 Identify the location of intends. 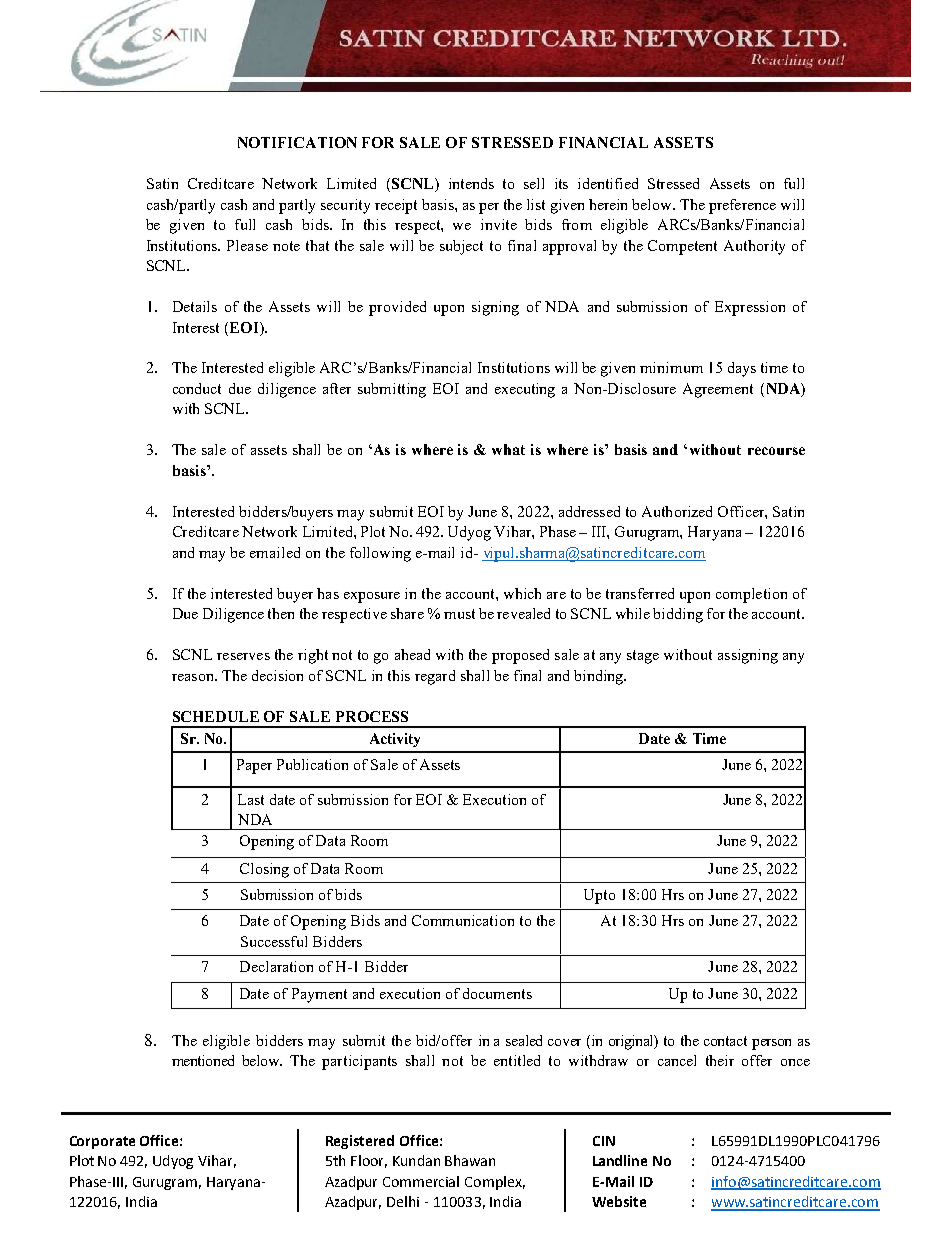
(471, 183).
